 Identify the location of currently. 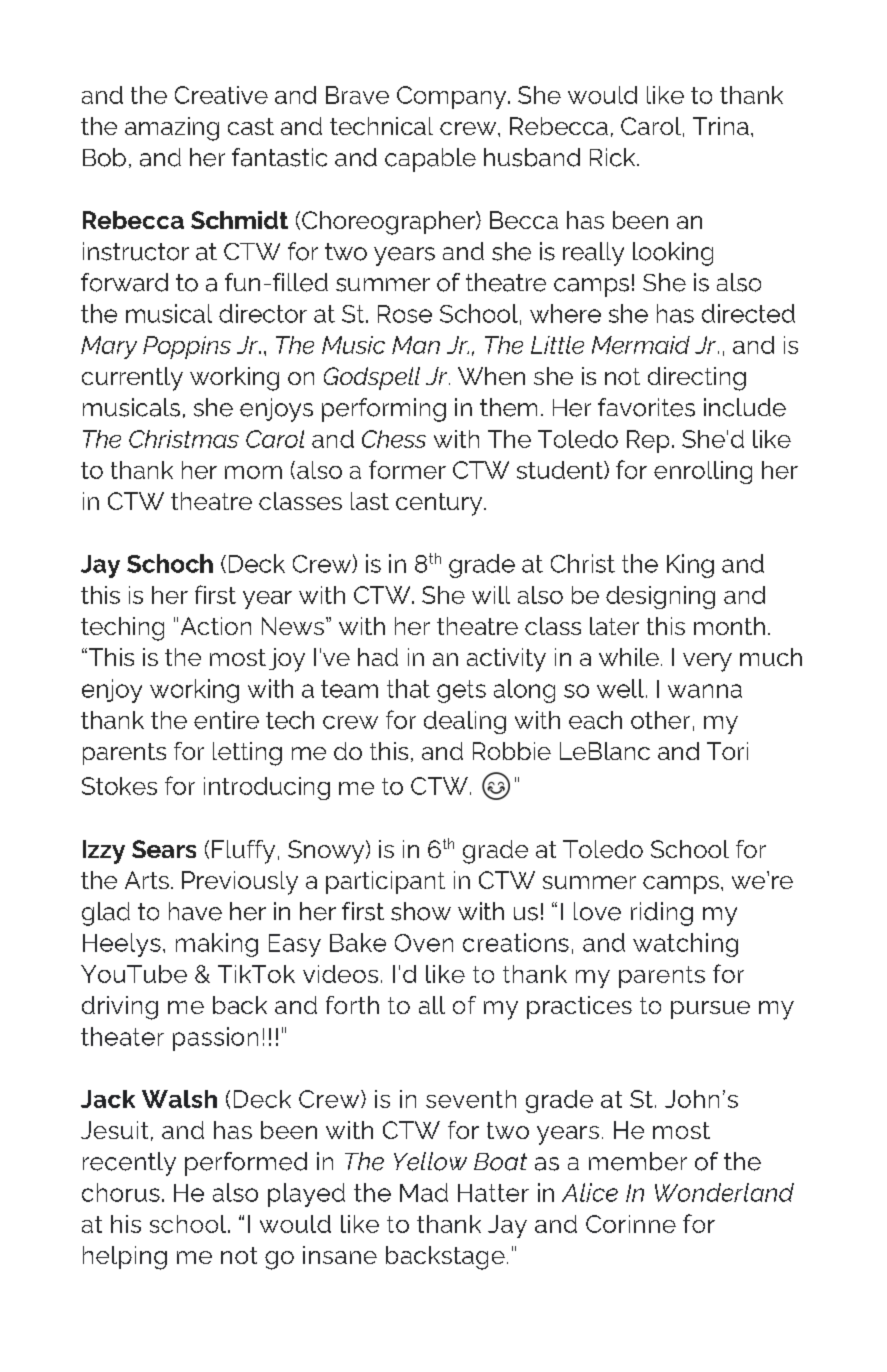
(132, 379).
